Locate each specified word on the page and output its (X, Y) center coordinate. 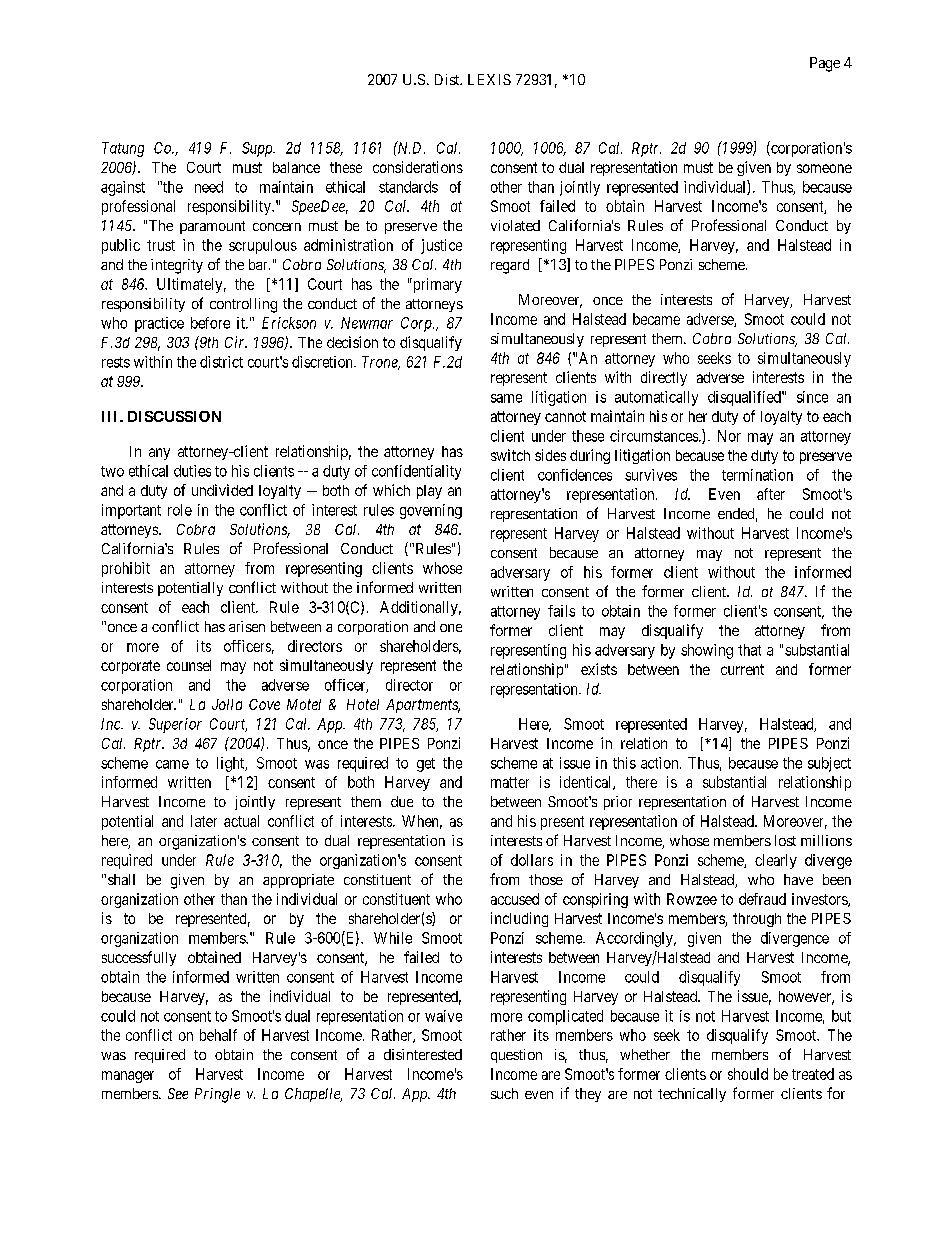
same (506, 398)
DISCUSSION (174, 416)
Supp (258, 149)
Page (825, 64)
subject (829, 764)
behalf (218, 1035)
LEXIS (489, 79)
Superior (175, 725)
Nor (729, 436)
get (426, 765)
